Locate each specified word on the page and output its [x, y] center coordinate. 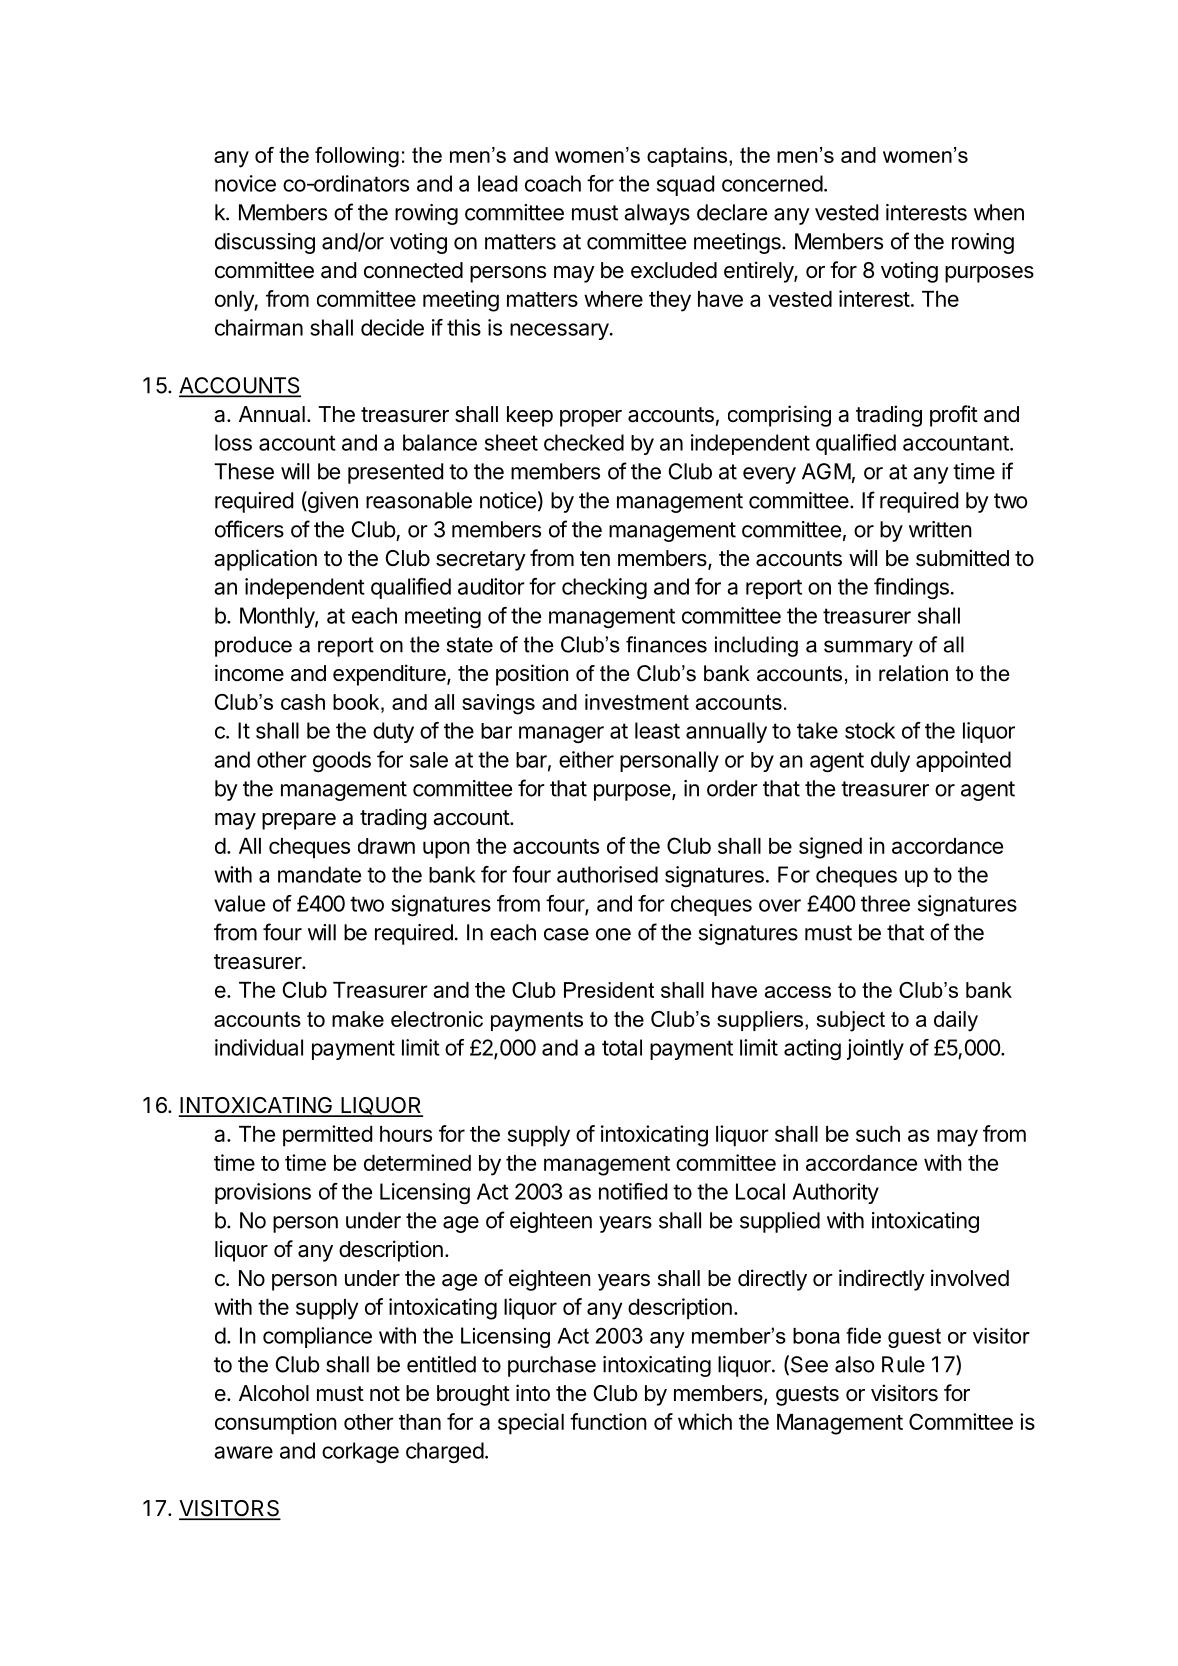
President [609, 990]
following [357, 157]
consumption [276, 1424]
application [265, 560]
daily [956, 1021]
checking [604, 588]
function [608, 1421]
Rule [903, 1364]
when [999, 212]
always [657, 214]
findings [911, 588]
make [358, 1019]
